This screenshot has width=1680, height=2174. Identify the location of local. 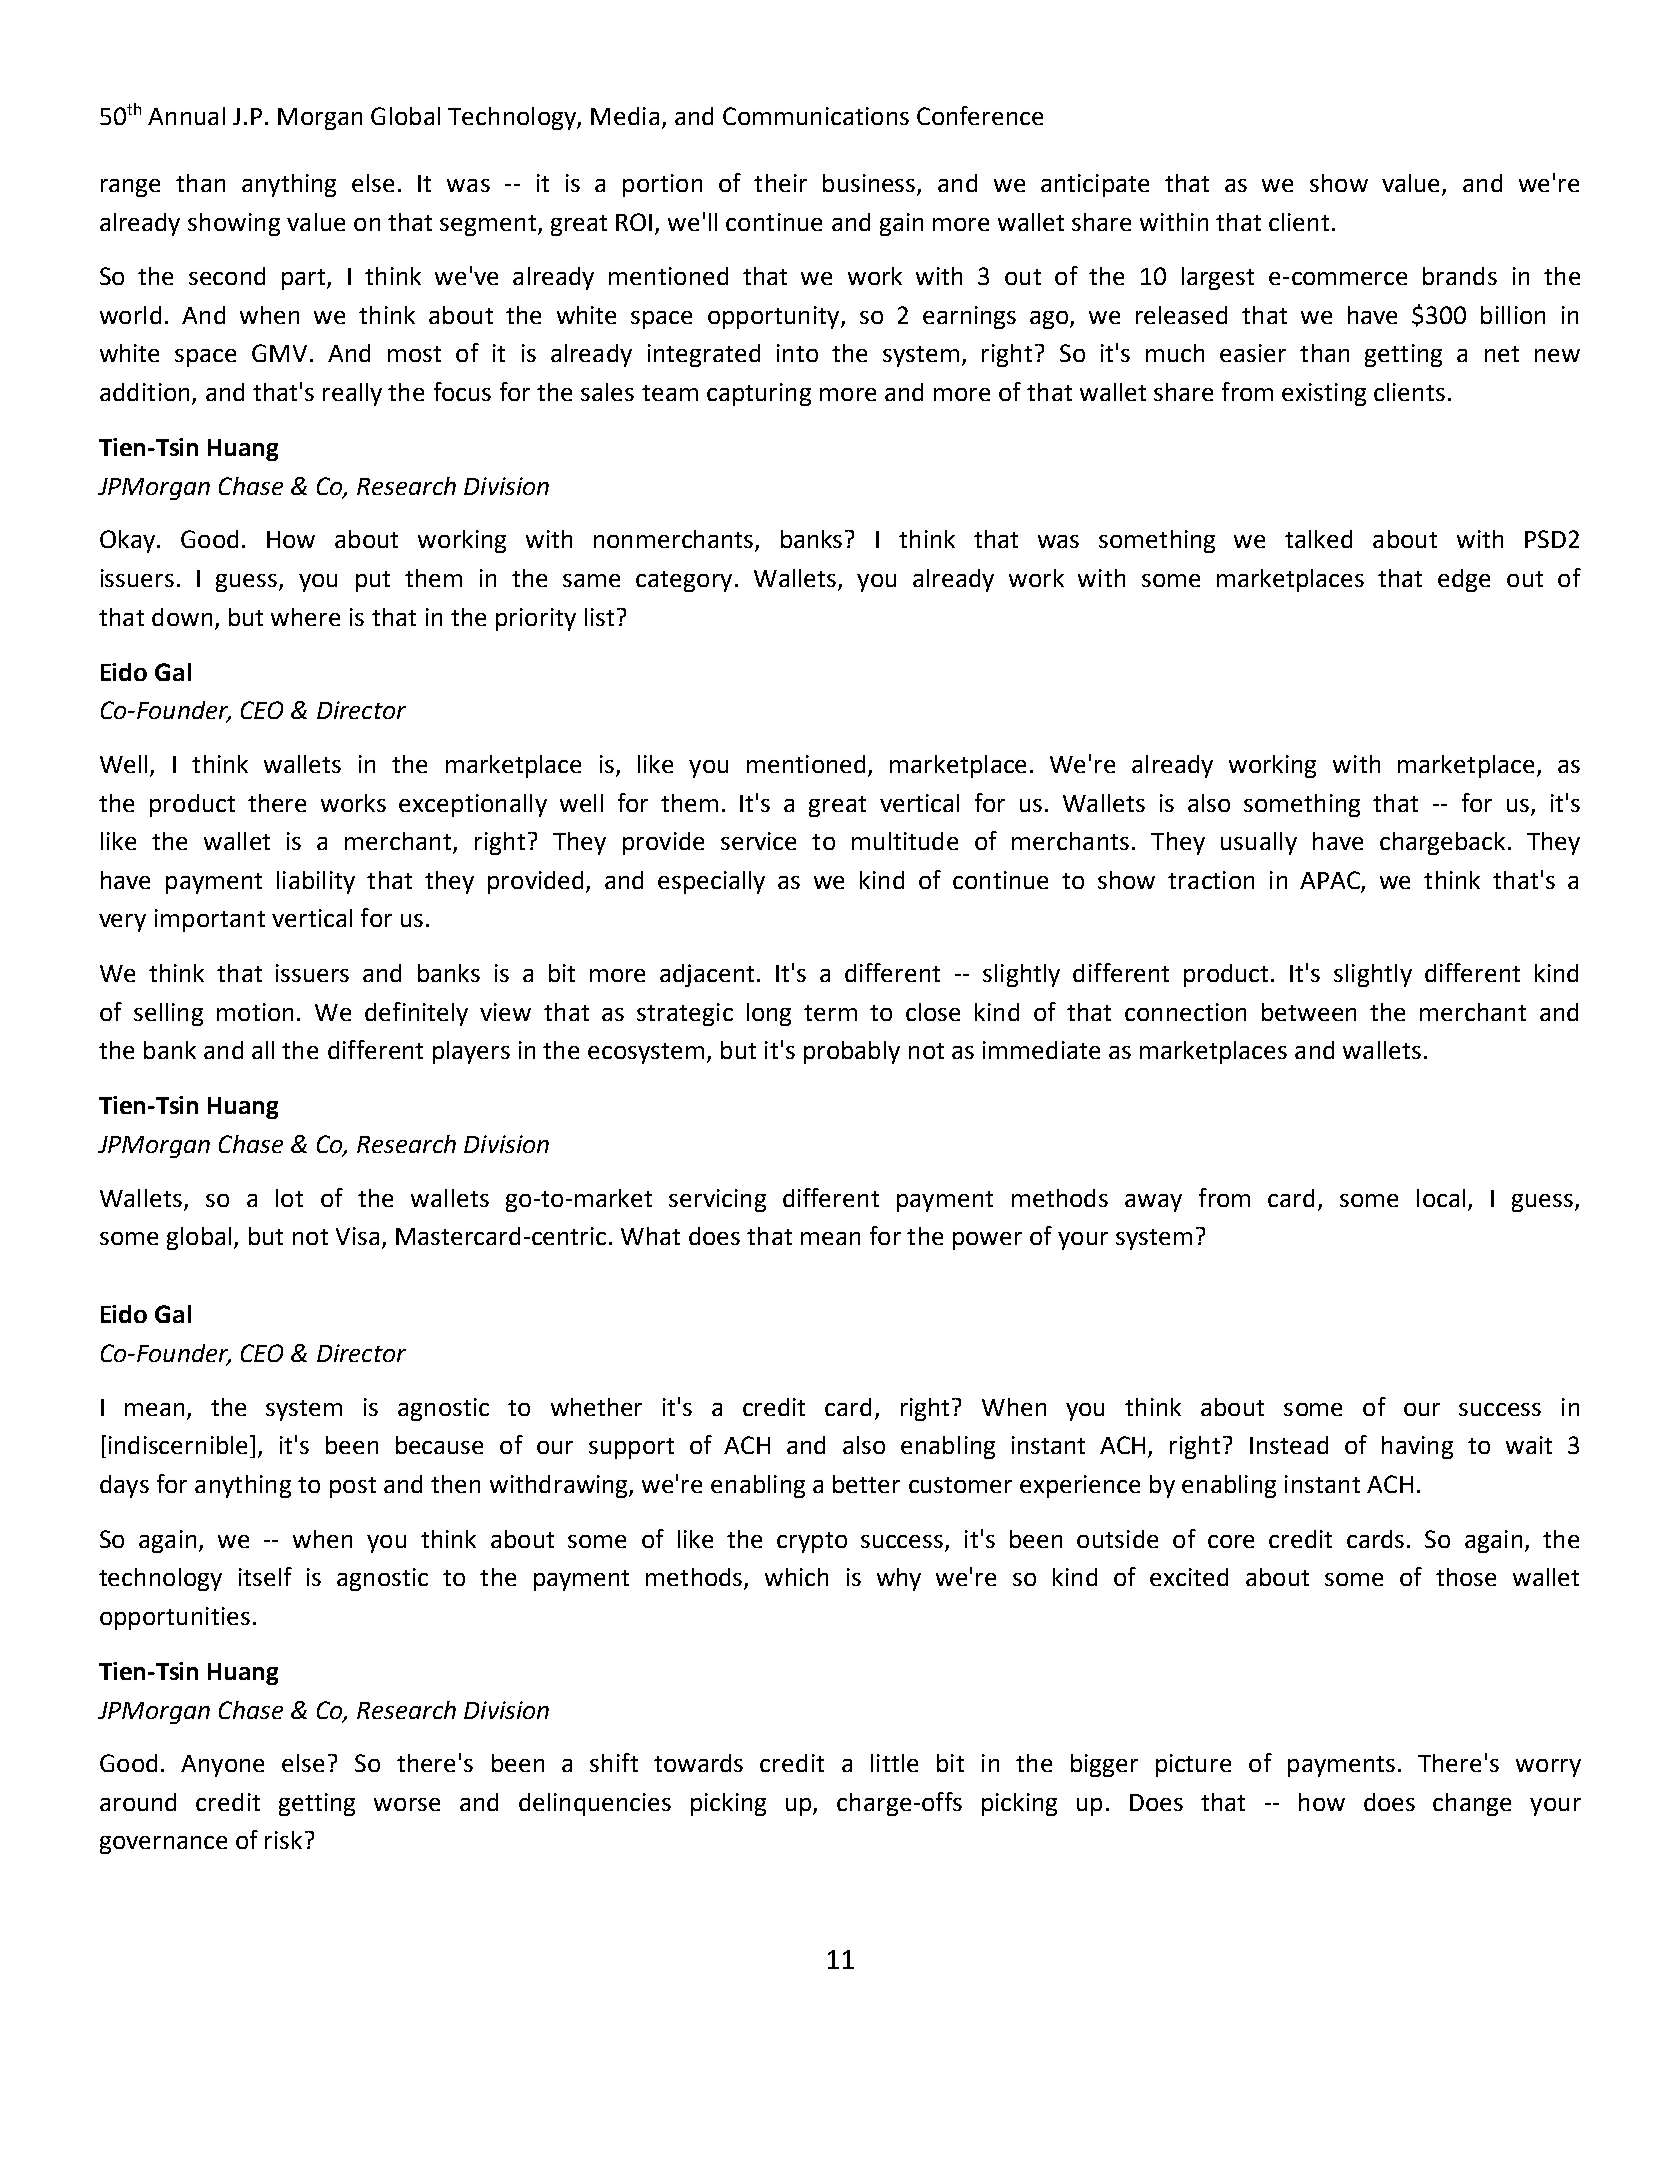
(1441, 1198).
